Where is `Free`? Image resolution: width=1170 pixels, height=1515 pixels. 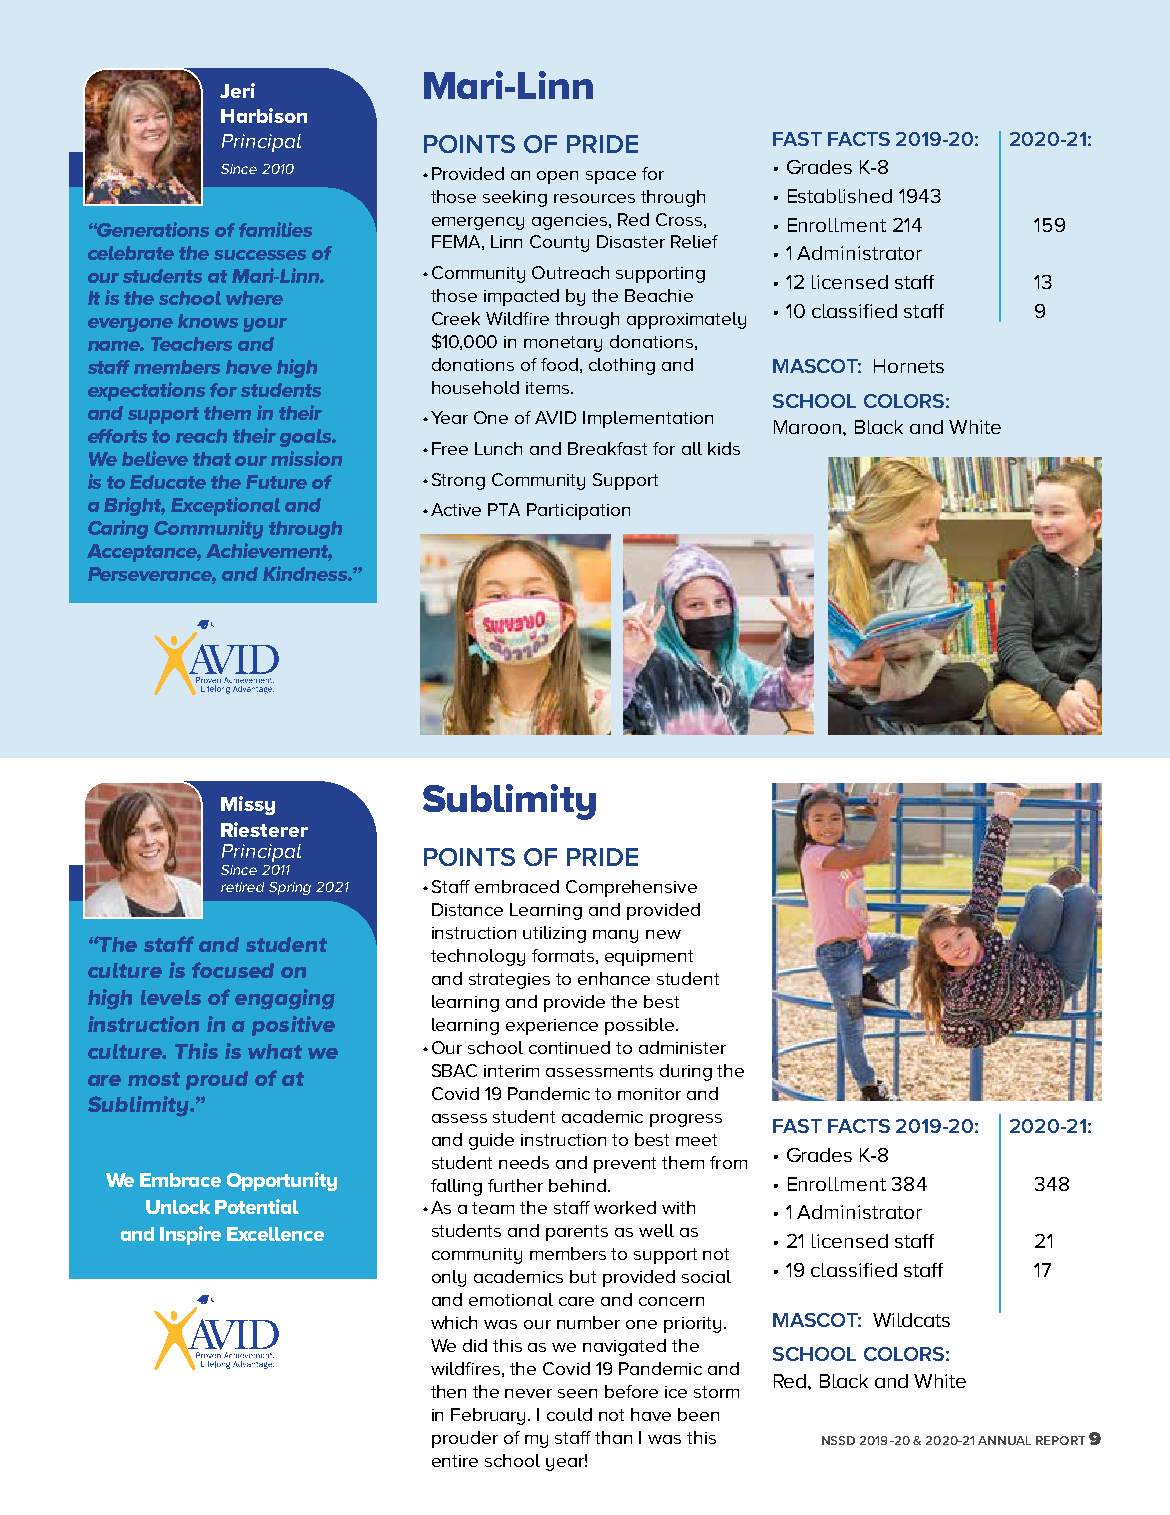 Free is located at coordinates (450, 448).
